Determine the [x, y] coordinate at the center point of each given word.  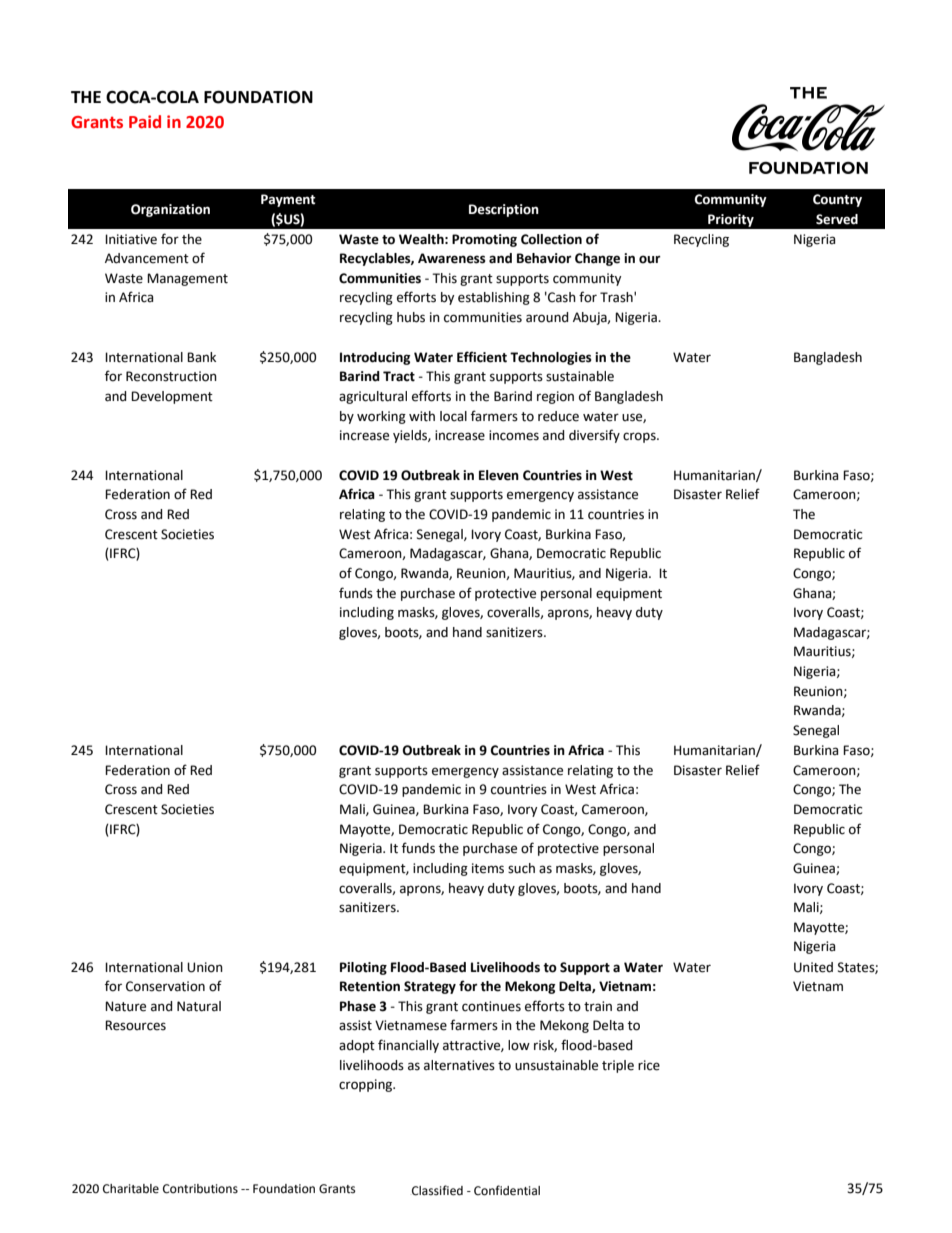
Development [172, 397]
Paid [145, 122]
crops [640, 437]
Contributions [200, 1189]
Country [837, 200]
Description [504, 210]
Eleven [499, 475]
